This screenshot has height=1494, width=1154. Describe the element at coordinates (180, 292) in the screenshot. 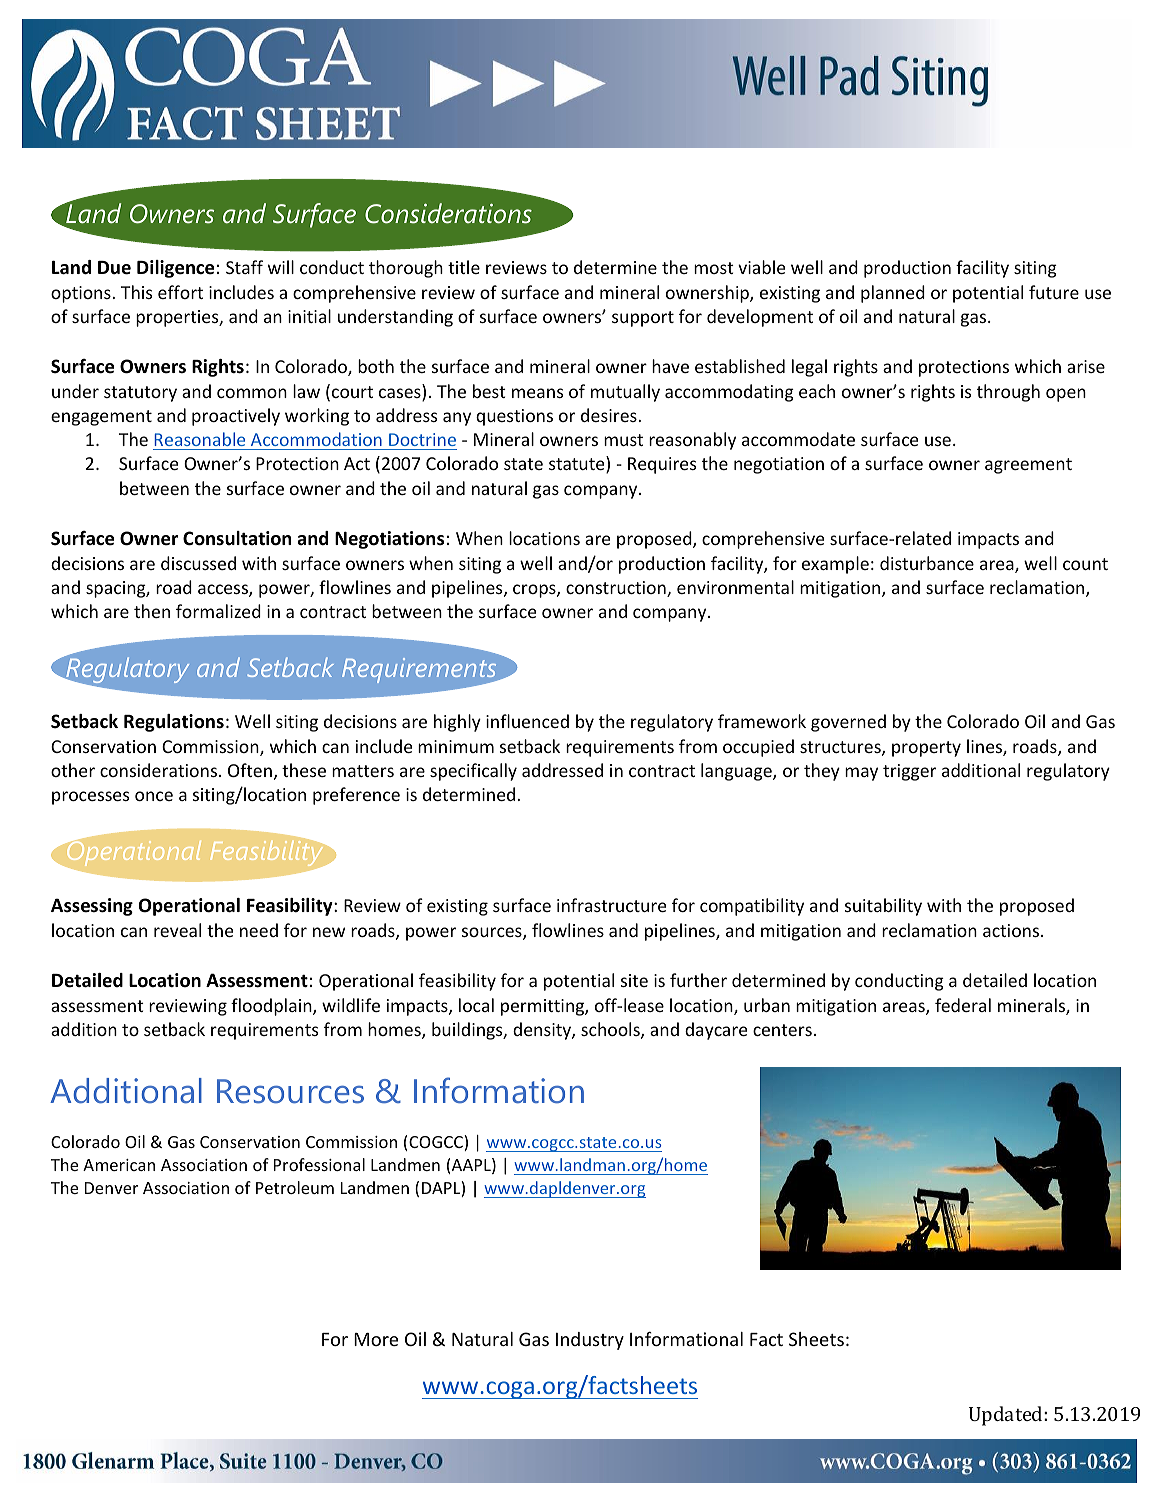

I see `effort` at that location.
